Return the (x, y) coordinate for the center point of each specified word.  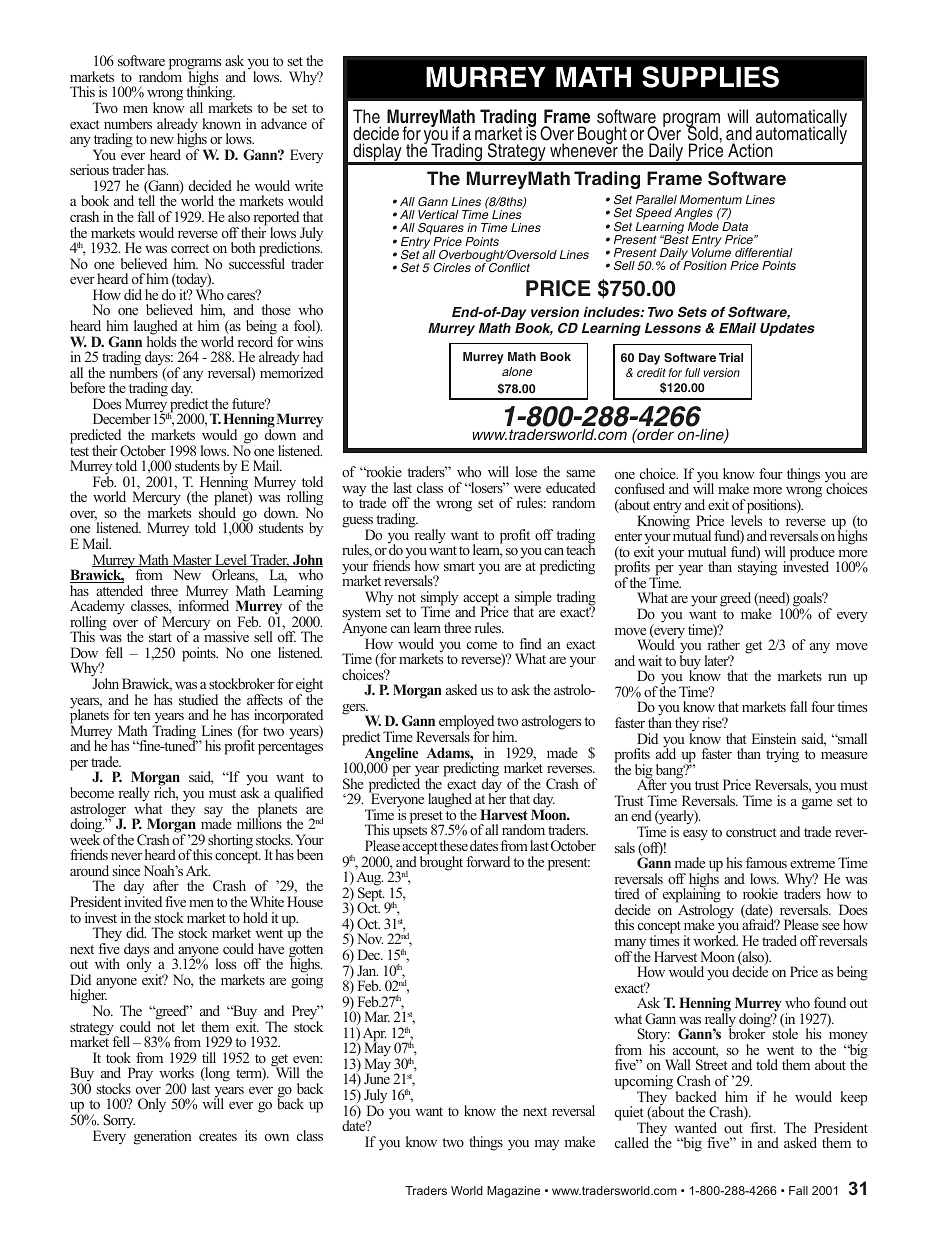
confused (640, 488)
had (313, 356)
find (531, 643)
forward (488, 861)
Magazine (513, 1192)
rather (723, 643)
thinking (210, 94)
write (309, 185)
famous (766, 862)
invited (143, 900)
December (122, 418)
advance (284, 123)
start (160, 637)
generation (163, 1137)
